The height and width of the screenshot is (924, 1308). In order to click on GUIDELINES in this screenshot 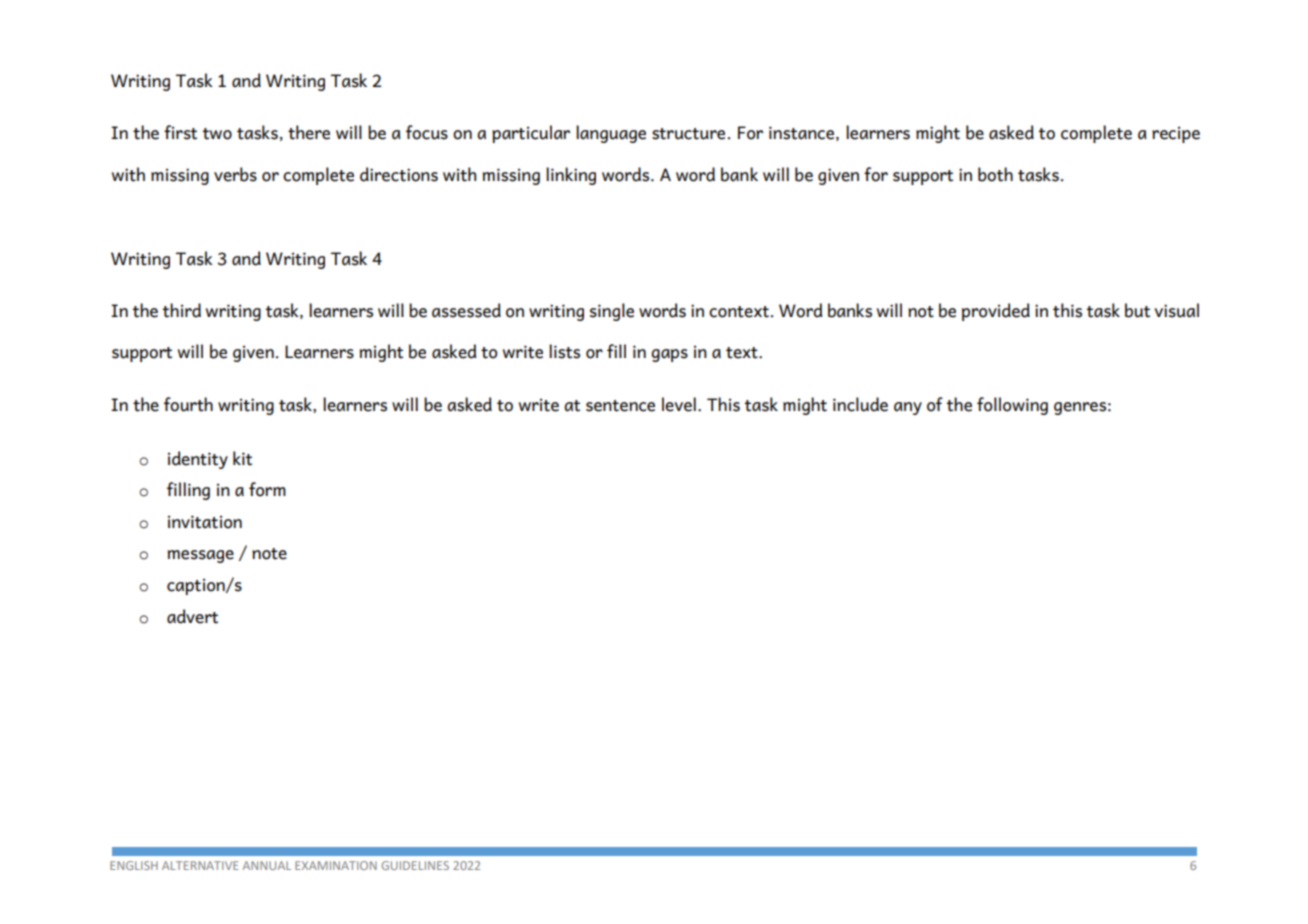, I will do `click(415, 865)`.
